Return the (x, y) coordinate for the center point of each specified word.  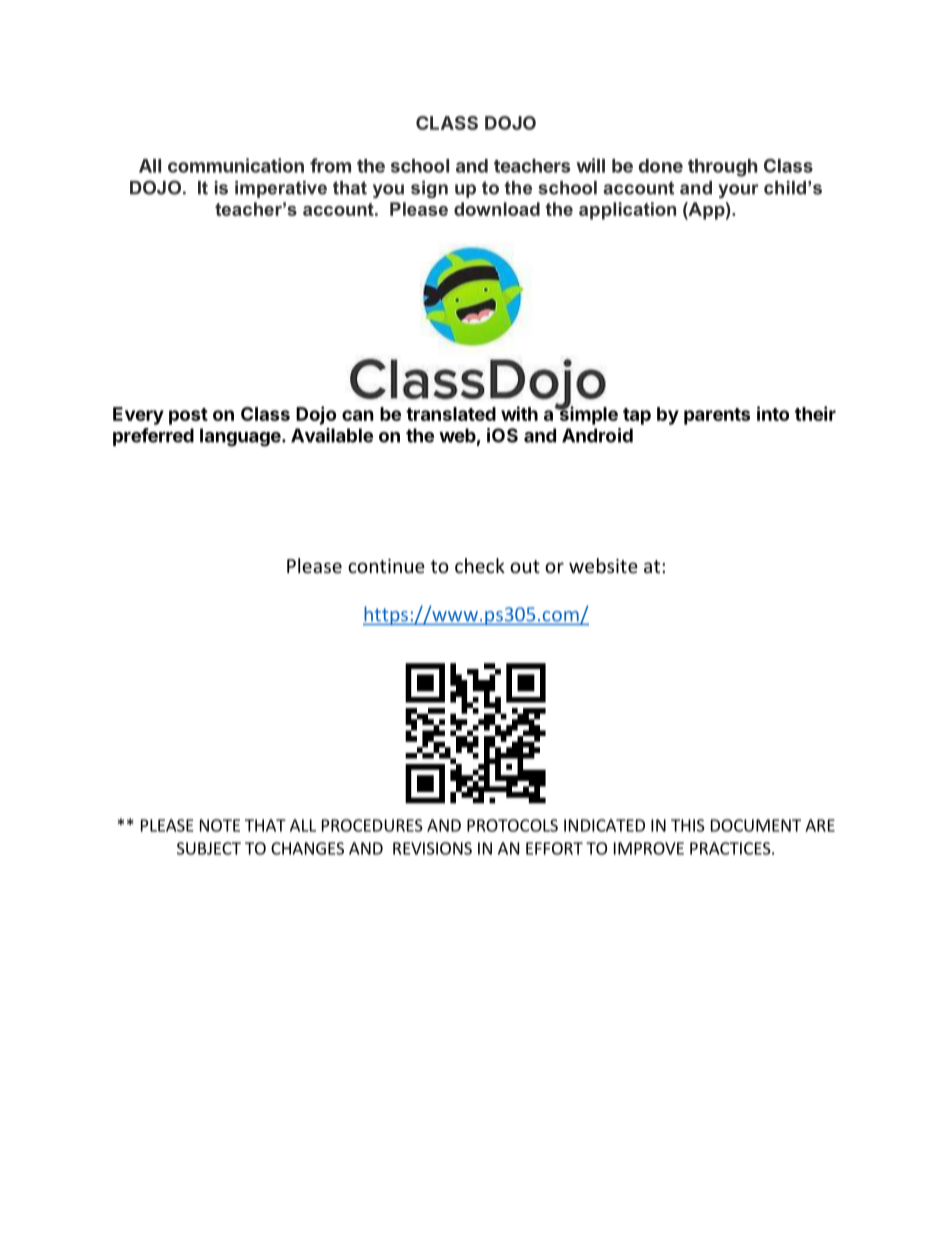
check (480, 565)
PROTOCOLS (512, 825)
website (603, 565)
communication (236, 165)
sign (429, 189)
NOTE (220, 825)
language (241, 437)
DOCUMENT (756, 825)
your (738, 191)
